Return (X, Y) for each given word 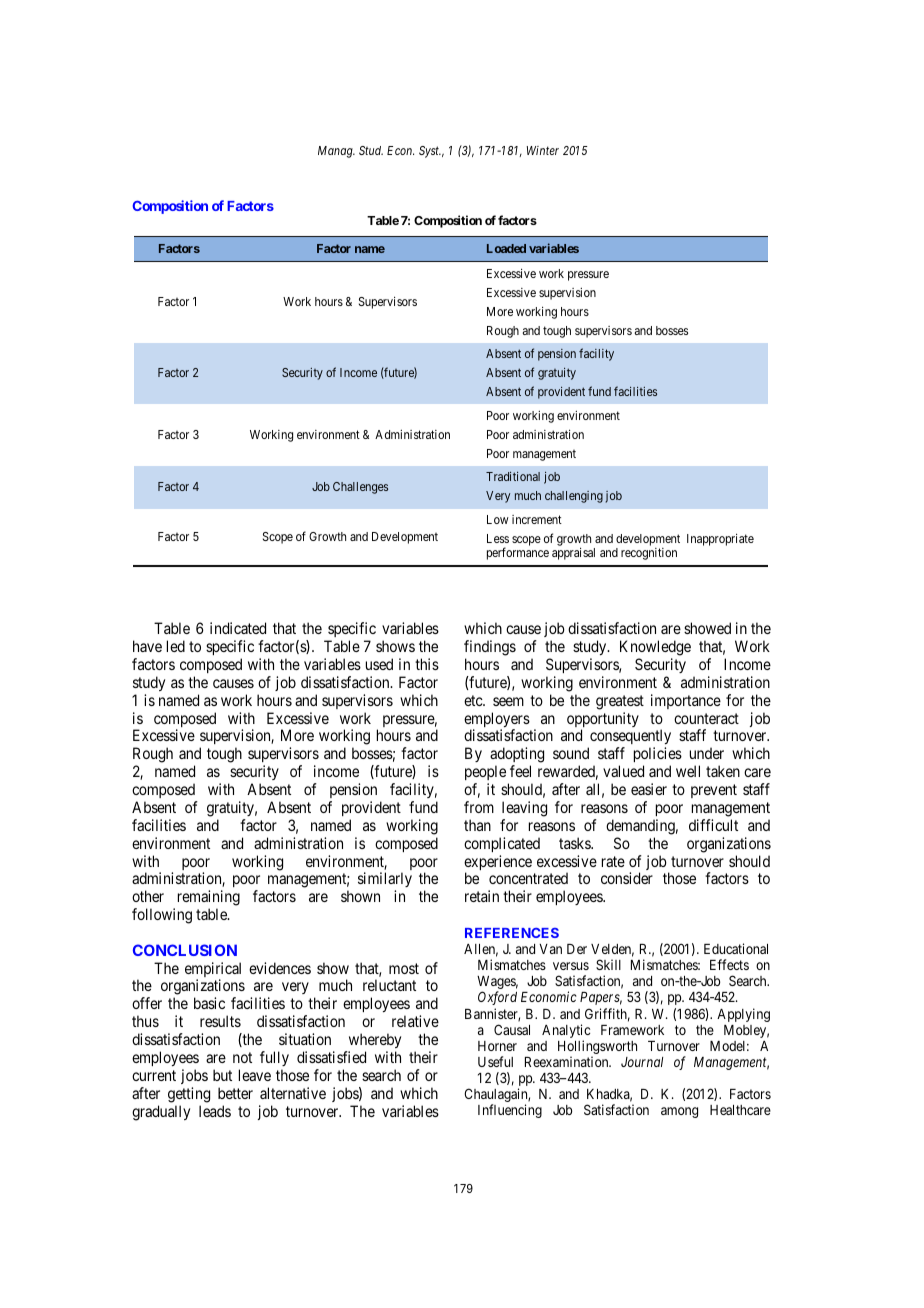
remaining (209, 899)
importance (686, 701)
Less (498, 538)
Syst (430, 152)
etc (474, 700)
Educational (736, 948)
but (222, 1075)
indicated (238, 628)
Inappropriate (720, 540)
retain (482, 896)
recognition (649, 554)
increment (537, 519)
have (147, 646)
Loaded (506, 248)
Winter (543, 150)
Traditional (513, 476)
